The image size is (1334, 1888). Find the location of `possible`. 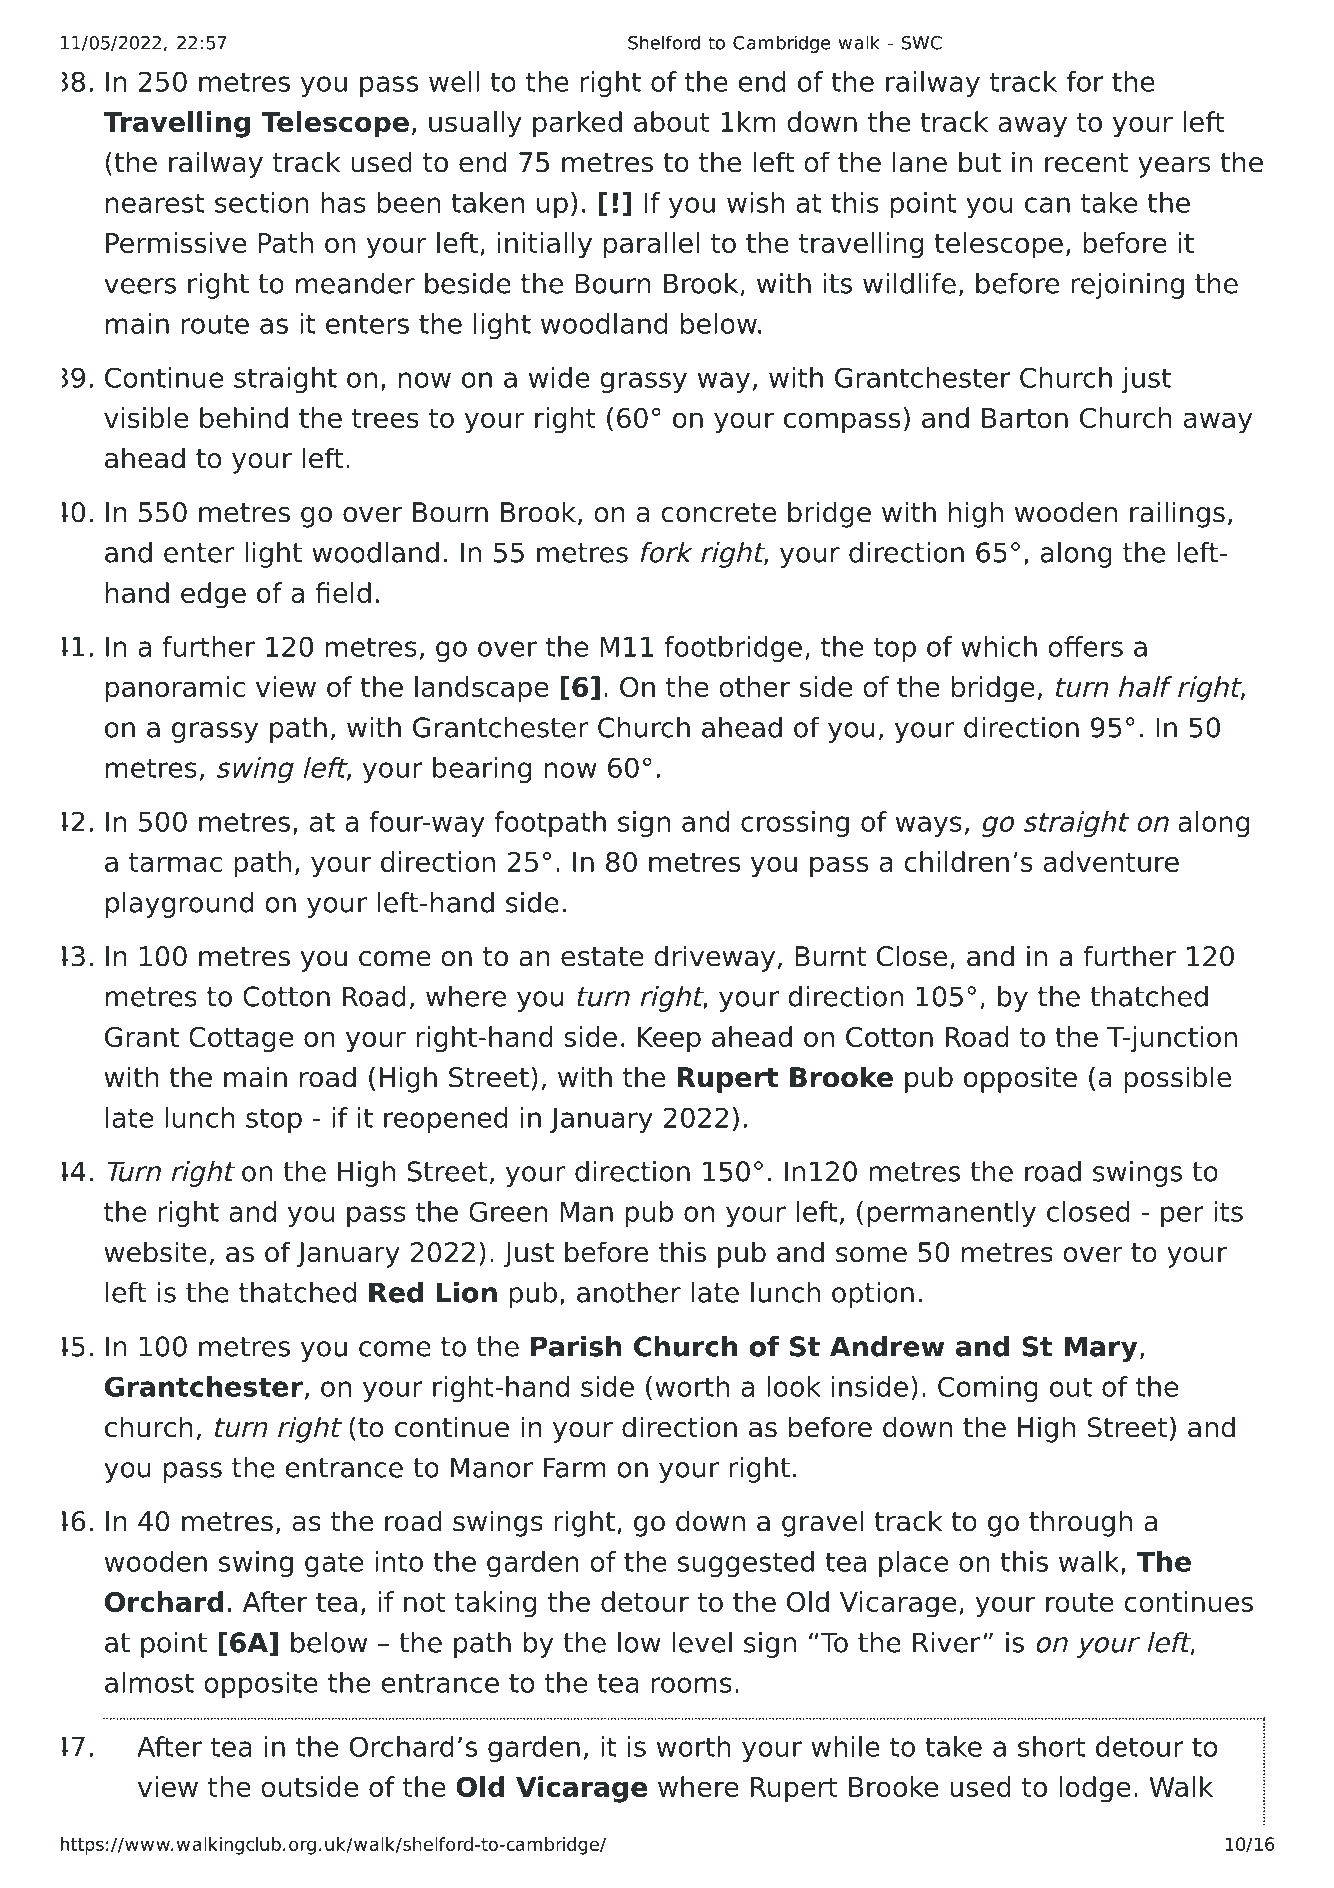

possible is located at coordinates (1177, 1079).
